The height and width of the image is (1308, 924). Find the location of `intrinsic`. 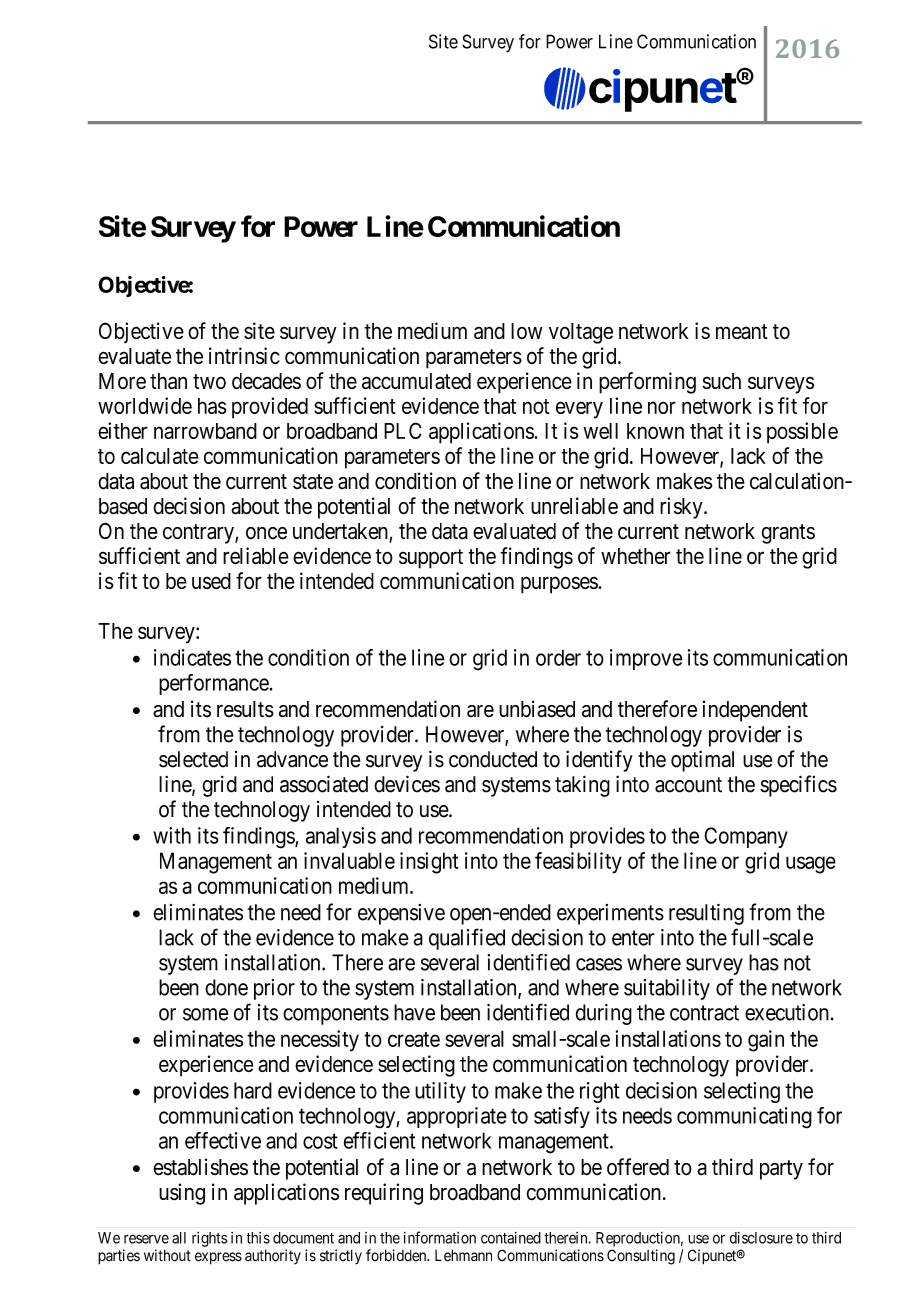

intrinsic is located at coordinates (244, 355).
